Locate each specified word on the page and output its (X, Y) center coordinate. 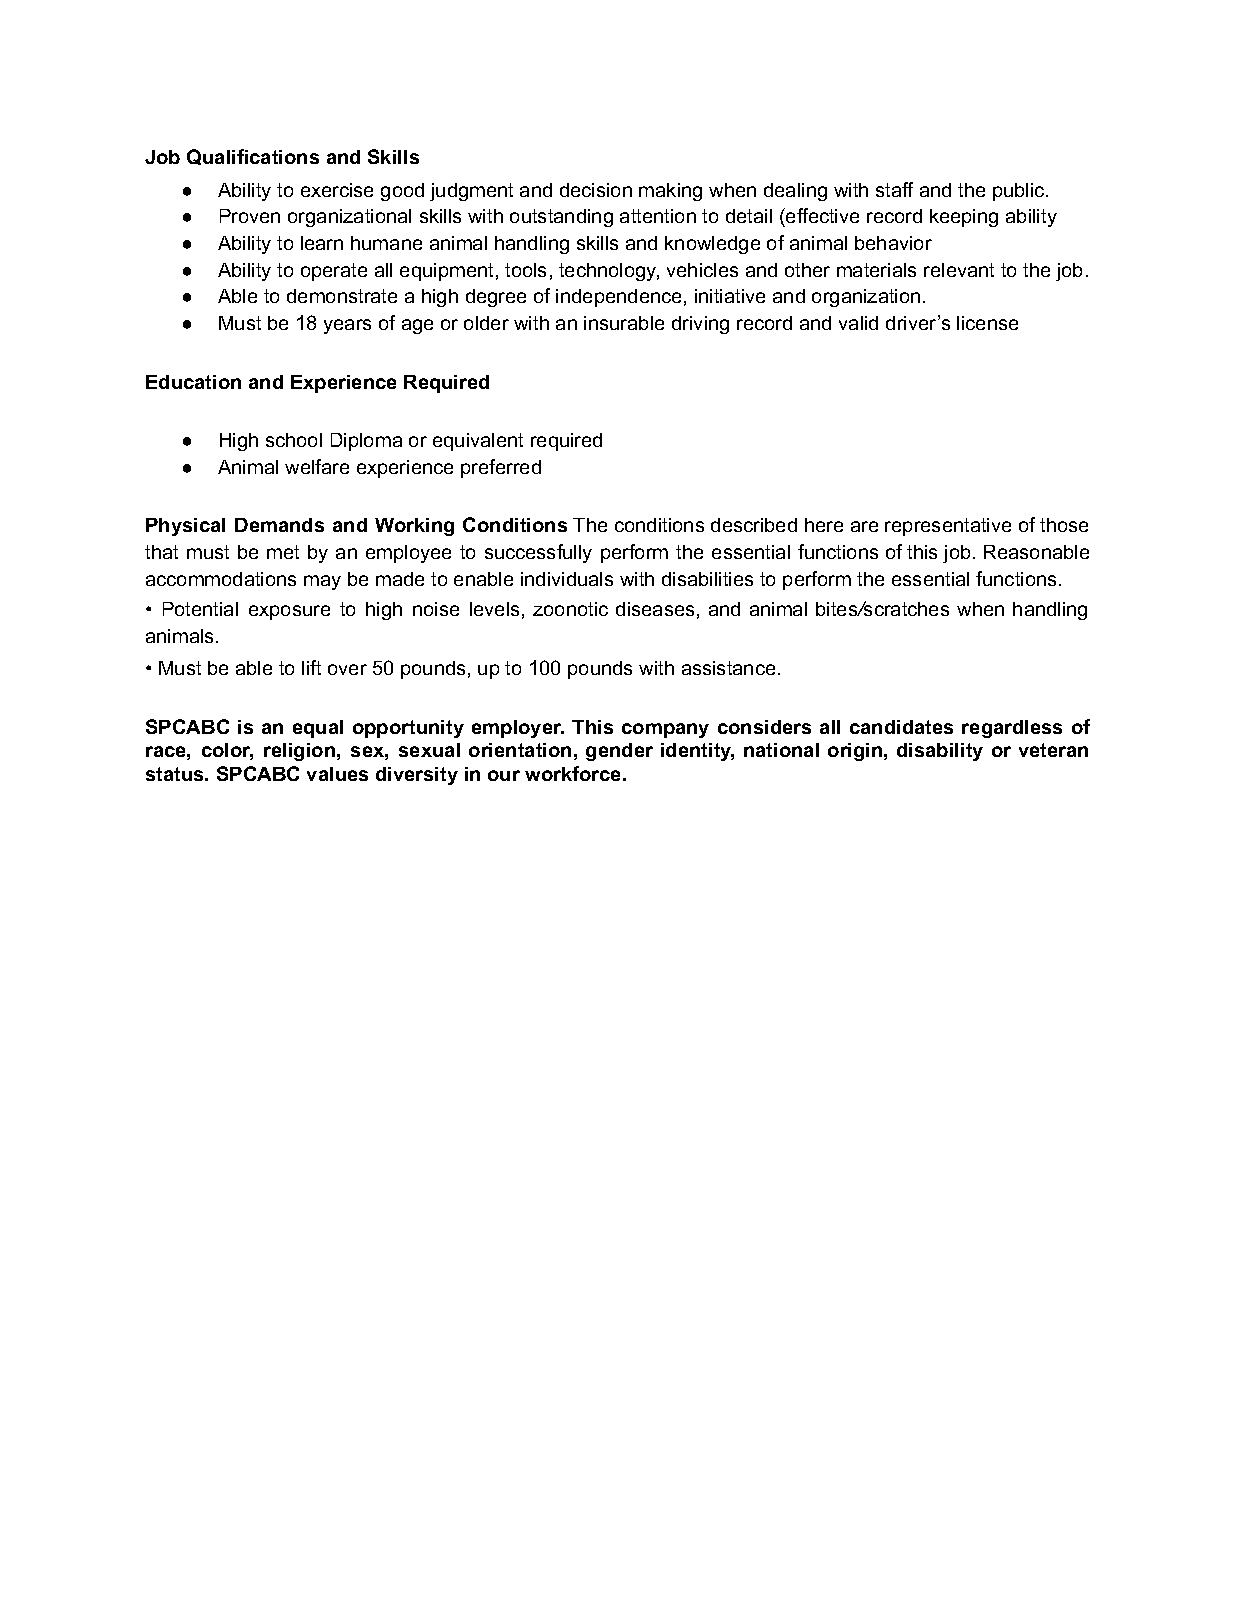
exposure (289, 612)
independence (618, 298)
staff (894, 189)
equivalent (478, 442)
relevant (959, 270)
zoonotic (570, 609)
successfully (538, 553)
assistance (728, 668)
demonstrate (342, 296)
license (987, 323)
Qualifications (253, 157)
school (294, 440)
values (337, 774)
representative (948, 527)
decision (596, 190)
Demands (279, 525)
